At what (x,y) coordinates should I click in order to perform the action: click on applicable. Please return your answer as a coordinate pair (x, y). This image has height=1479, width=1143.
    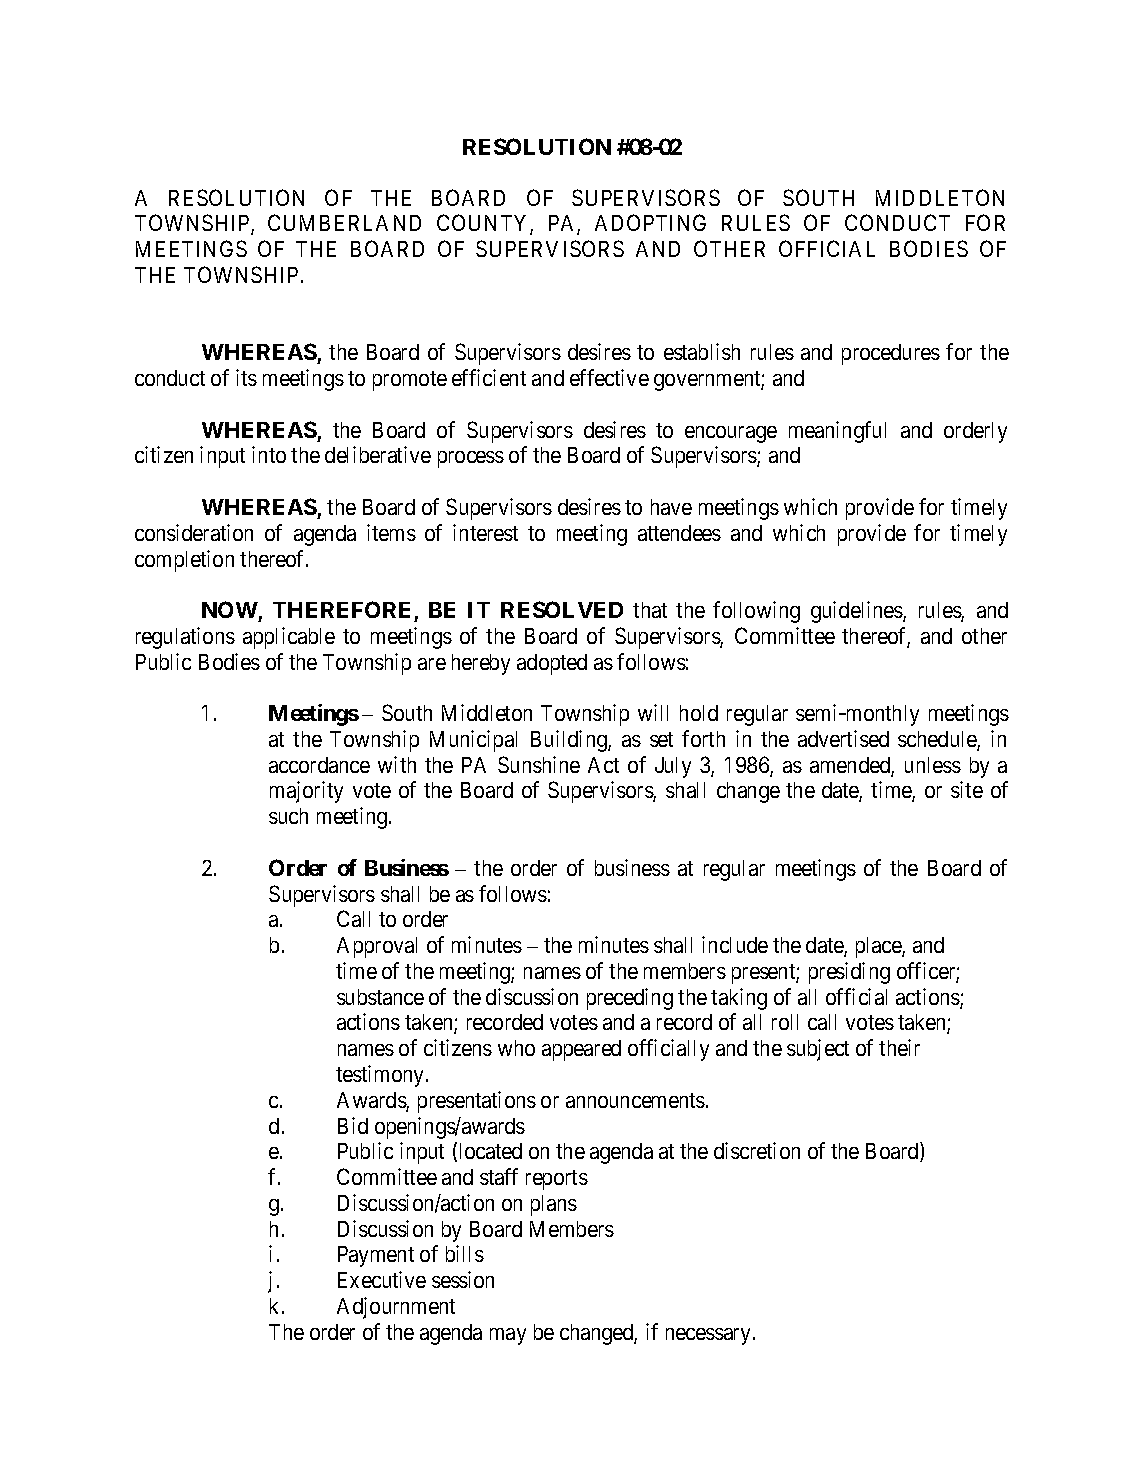
    Looking at the image, I should click on (289, 638).
